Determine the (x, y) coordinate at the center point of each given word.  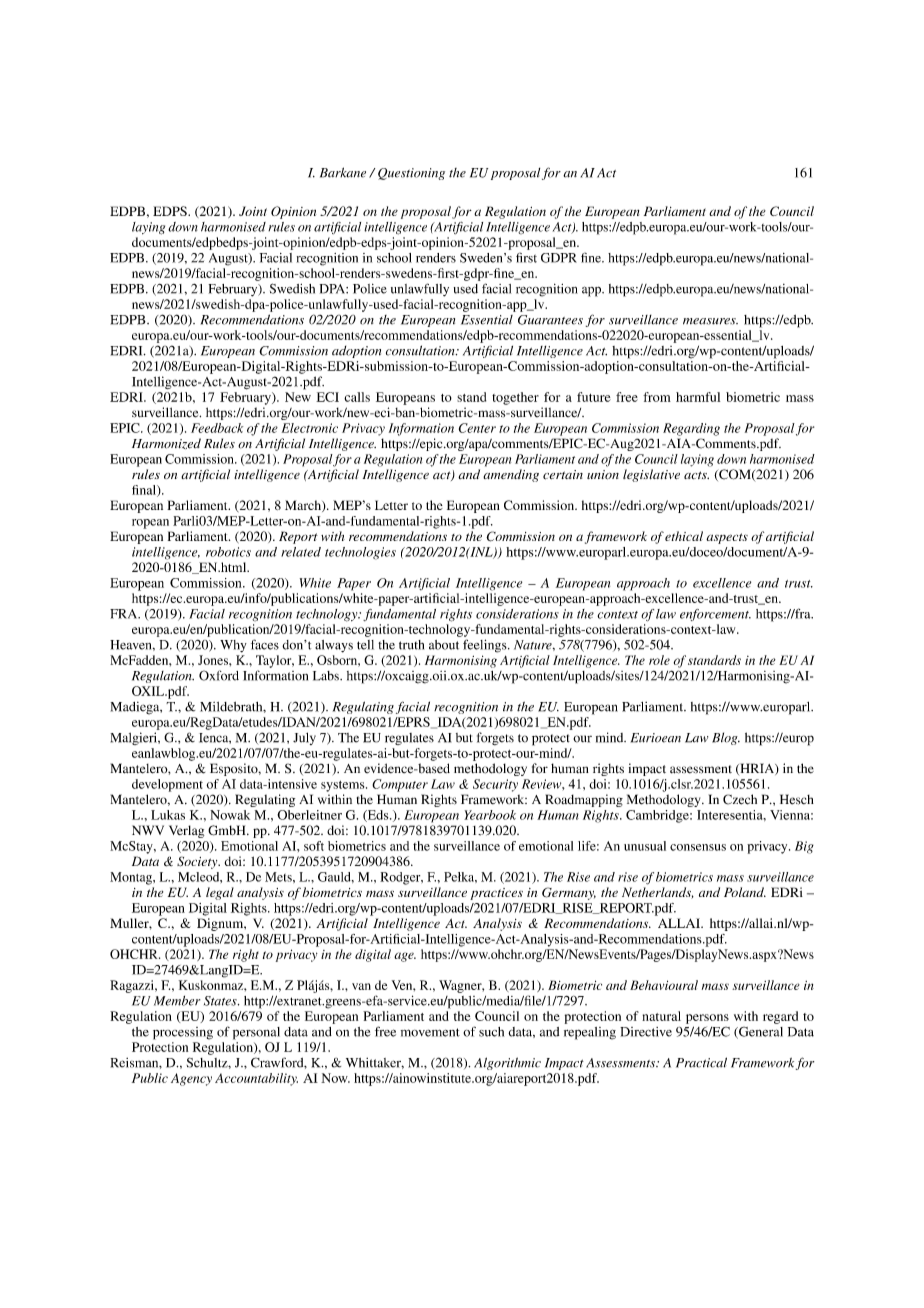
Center (477, 428)
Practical (701, 1062)
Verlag (186, 831)
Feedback (217, 428)
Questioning (411, 174)
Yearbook (490, 815)
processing (183, 1033)
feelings (486, 646)
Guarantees (550, 320)
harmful (698, 397)
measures (710, 321)
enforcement (715, 615)
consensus (698, 847)
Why (233, 646)
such (491, 1032)
